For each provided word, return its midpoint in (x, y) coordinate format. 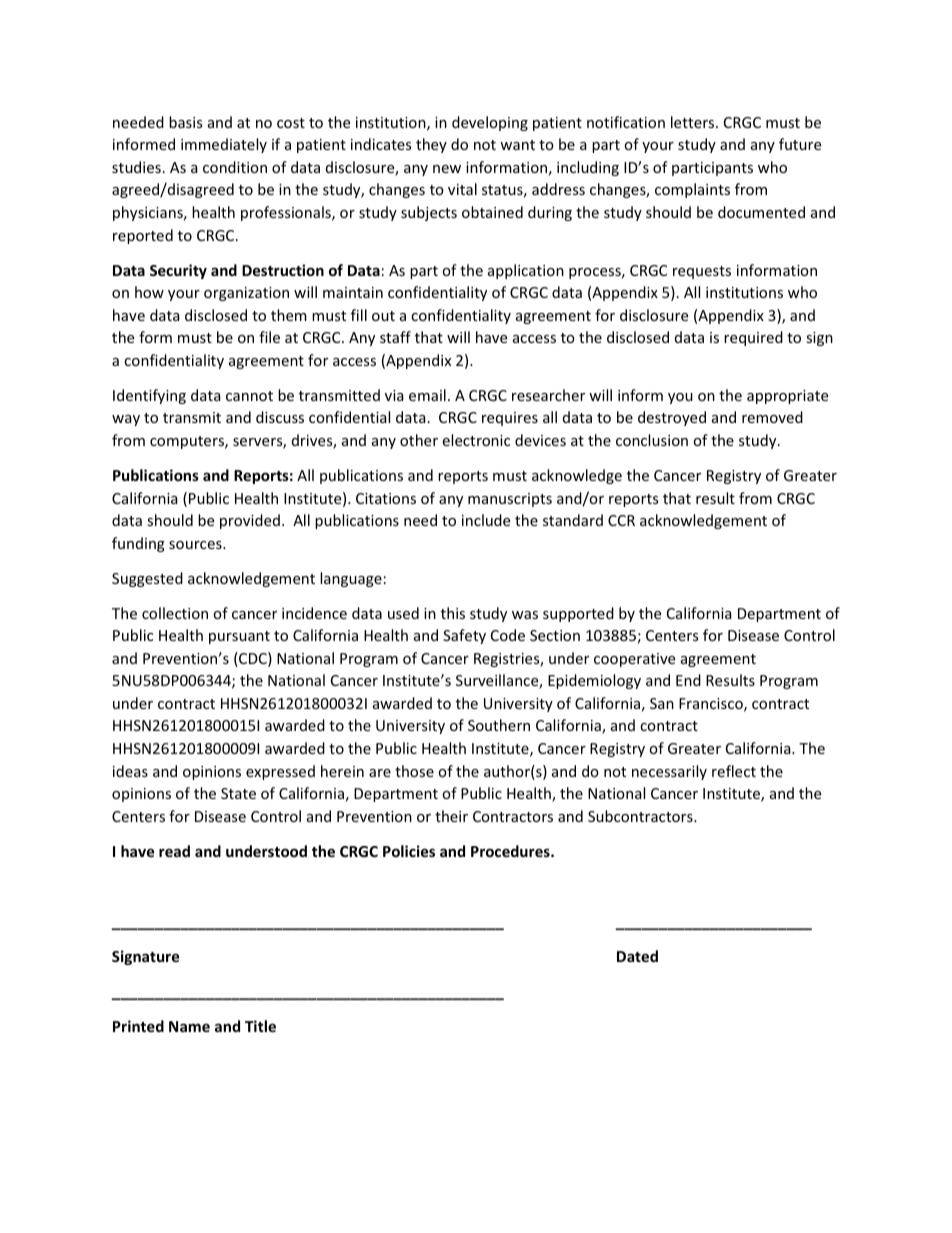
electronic (476, 440)
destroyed (672, 418)
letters (694, 122)
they (431, 145)
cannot (249, 396)
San (662, 703)
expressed (280, 772)
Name (189, 1026)
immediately (224, 145)
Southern (499, 725)
